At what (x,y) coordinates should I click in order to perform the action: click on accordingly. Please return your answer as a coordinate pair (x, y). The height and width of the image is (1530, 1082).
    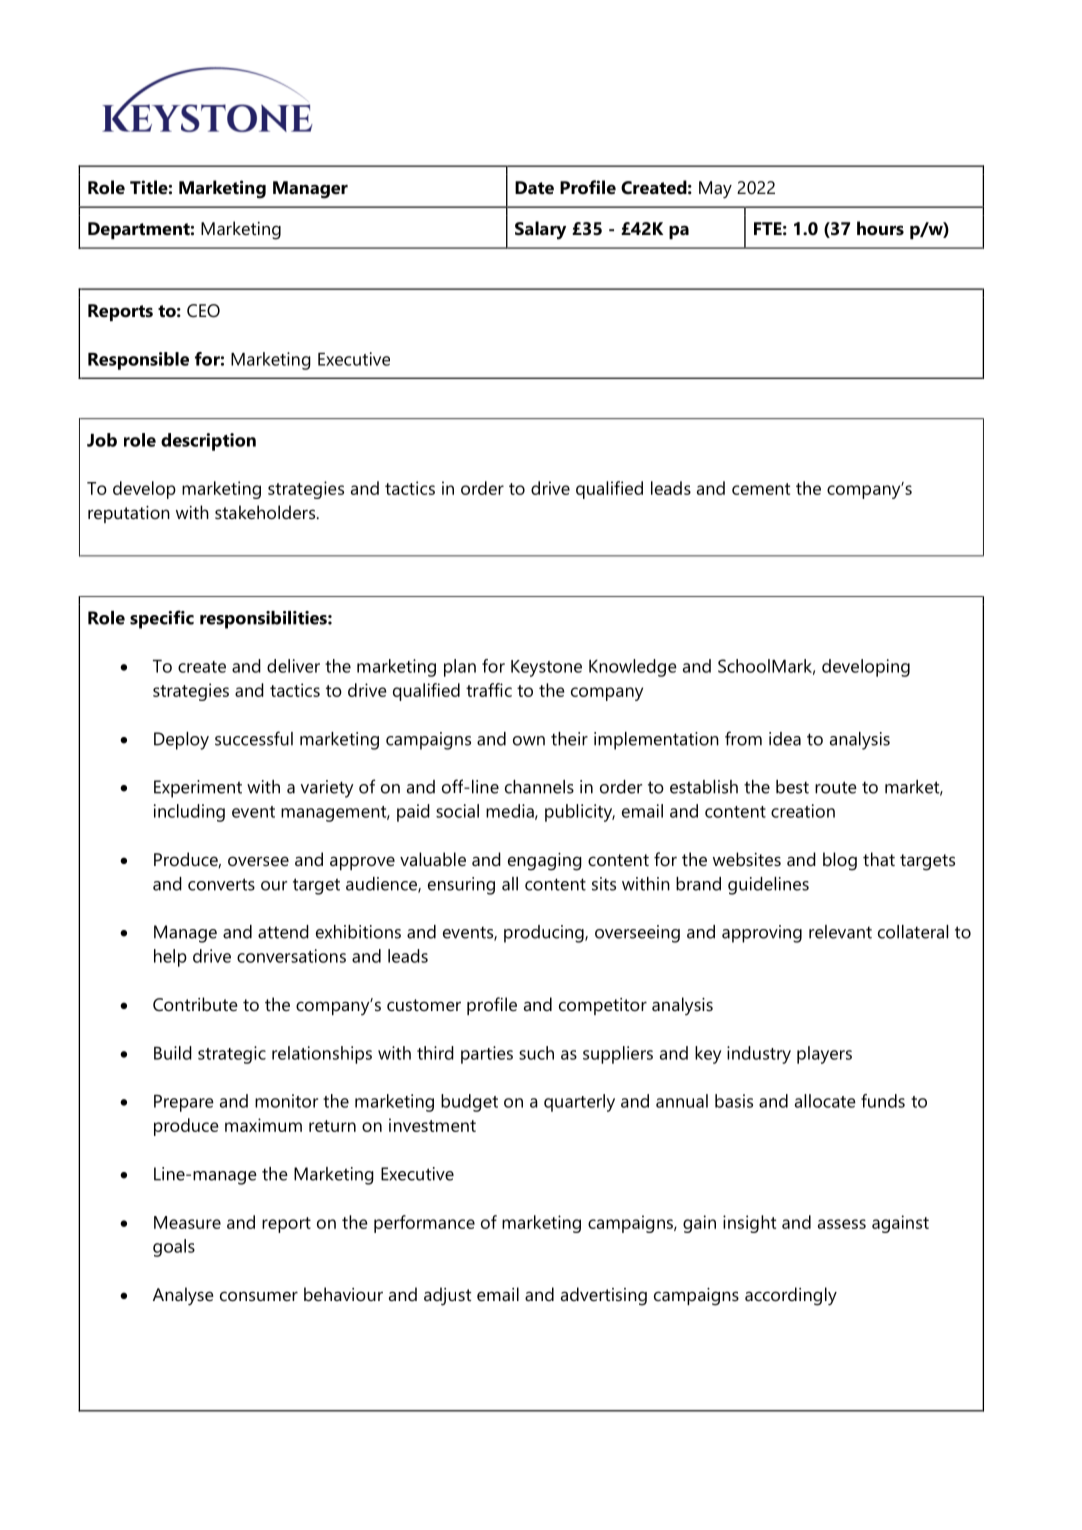
    Looking at the image, I should click on (791, 1296).
